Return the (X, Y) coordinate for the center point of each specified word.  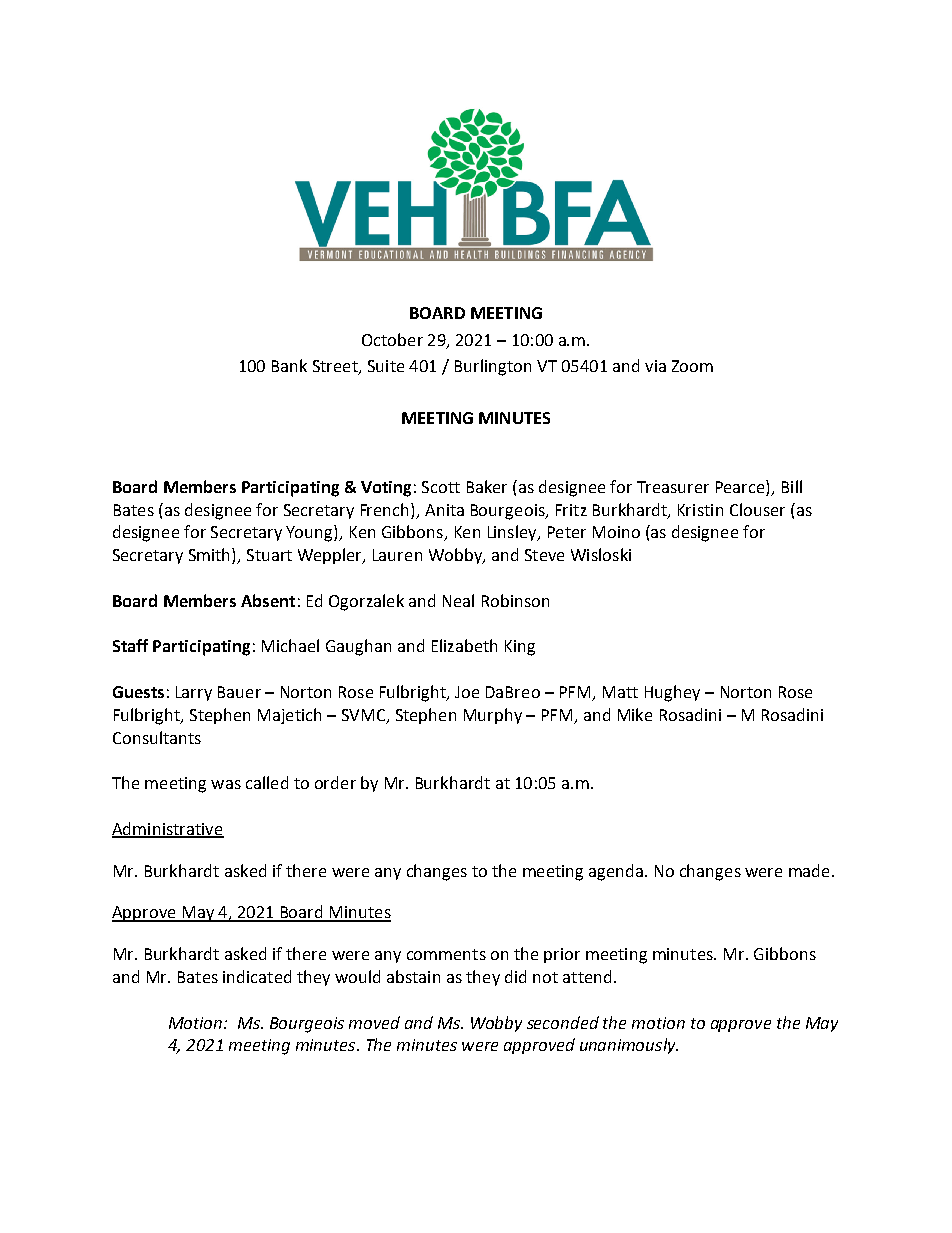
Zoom (692, 366)
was (226, 784)
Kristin (700, 510)
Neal (458, 600)
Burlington (493, 367)
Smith (211, 556)
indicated (257, 976)
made (809, 870)
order (335, 782)
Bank (289, 365)
